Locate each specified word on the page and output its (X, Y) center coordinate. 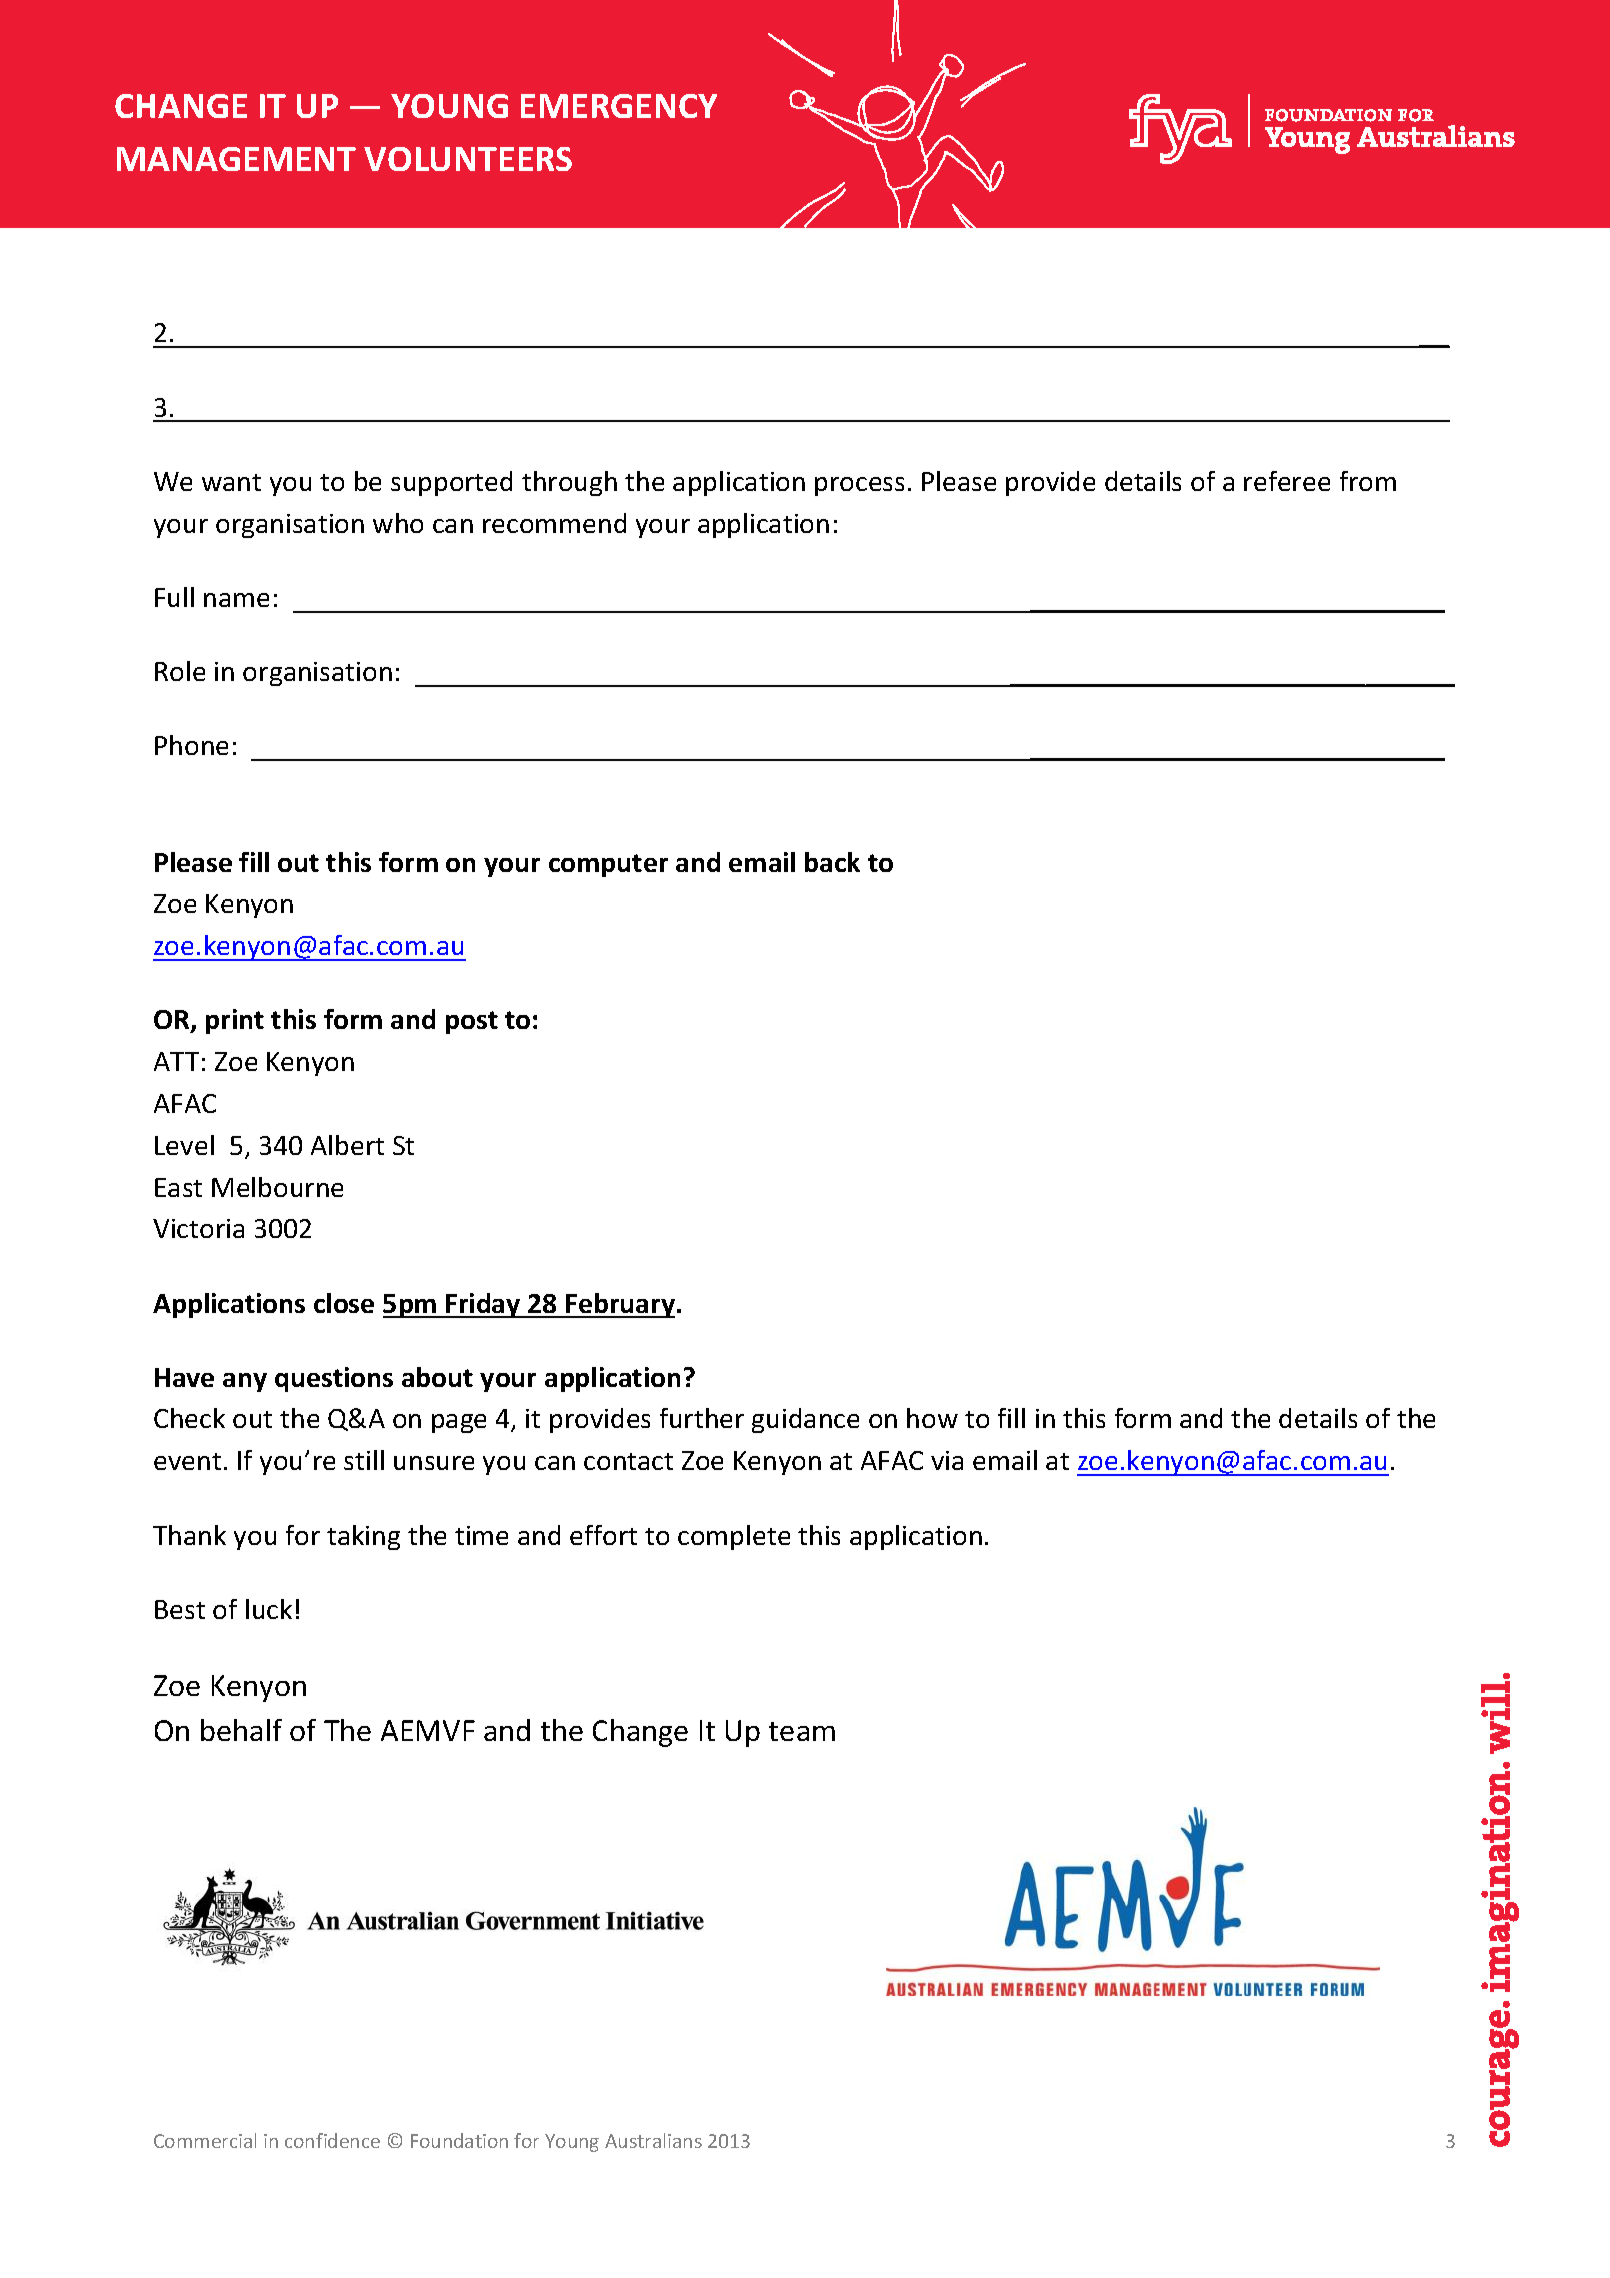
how (932, 1418)
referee (1287, 481)
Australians (653, 2140)
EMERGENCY (619, 106)
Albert (347, 1145)
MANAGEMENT (236, 159)
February (619, 1305)
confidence (332, 2140)
